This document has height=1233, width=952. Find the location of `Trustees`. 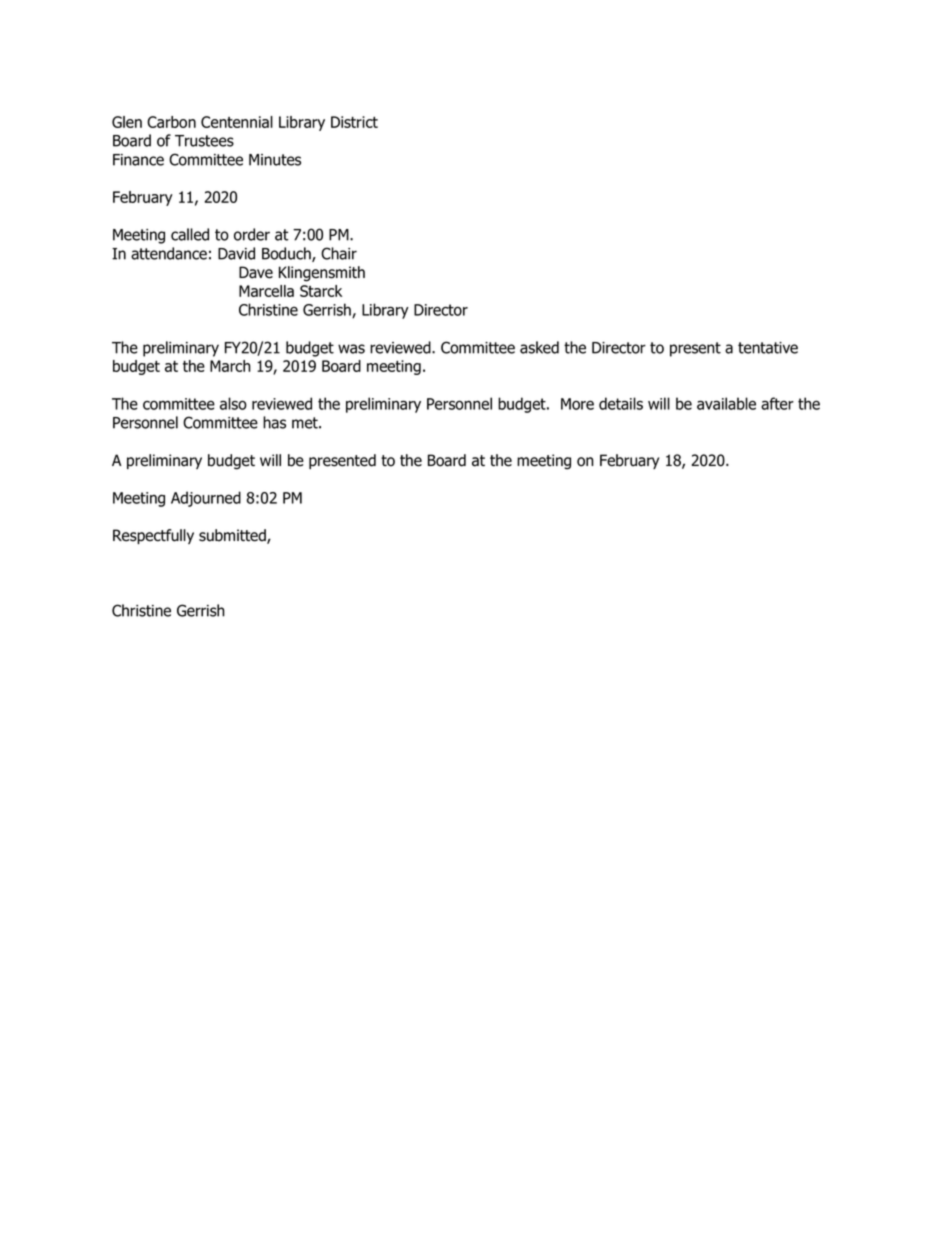

Trustees is located at coordinates (204, 141).
